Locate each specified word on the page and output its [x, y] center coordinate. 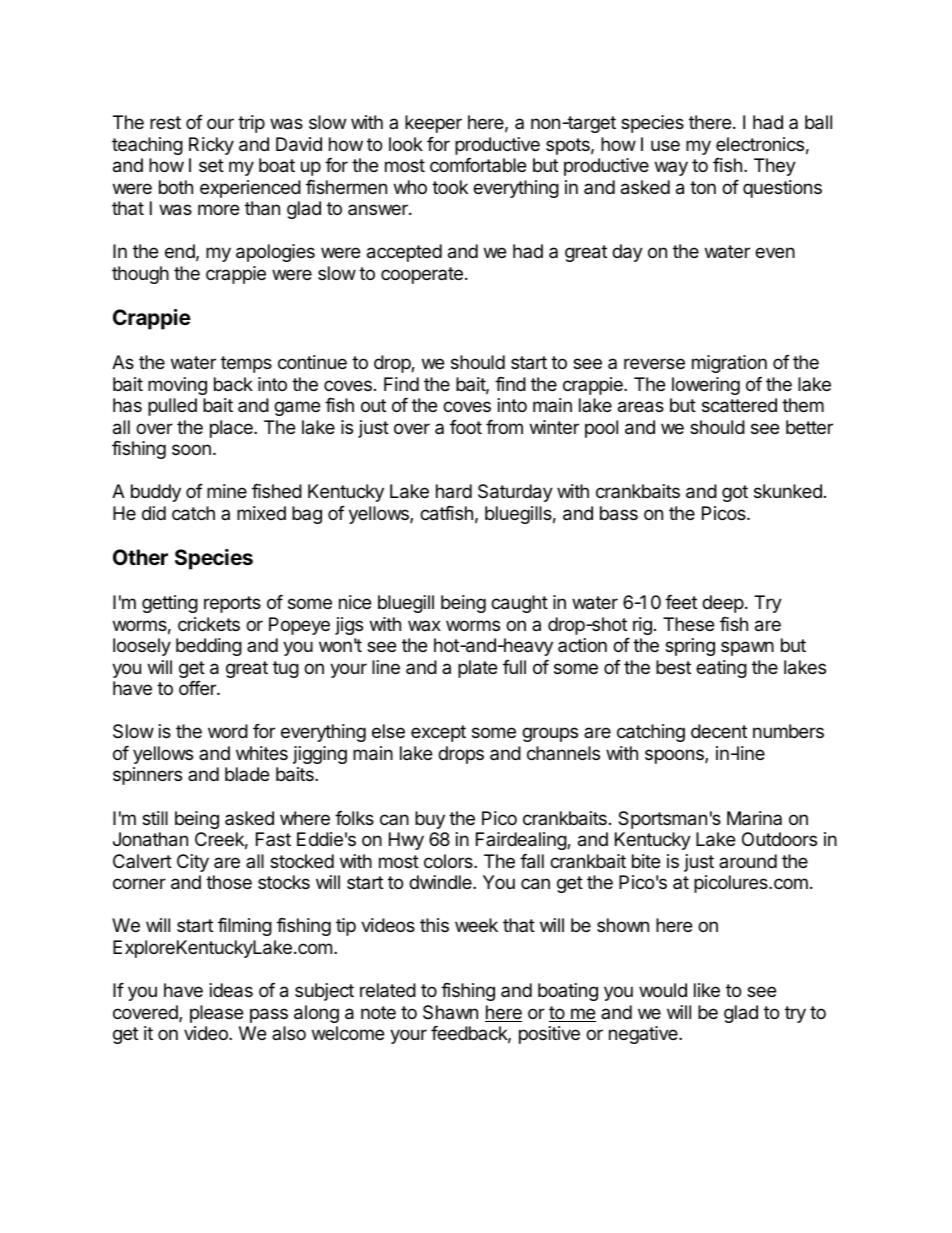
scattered [739, 405]
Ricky [211, 146]
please [216, 1014]
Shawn [450, 1012]
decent [719, 731]
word [228, 731]
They [775, 167]
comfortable [478, 165]
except [438, 733]
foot [466, 427]
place [232, 429]
